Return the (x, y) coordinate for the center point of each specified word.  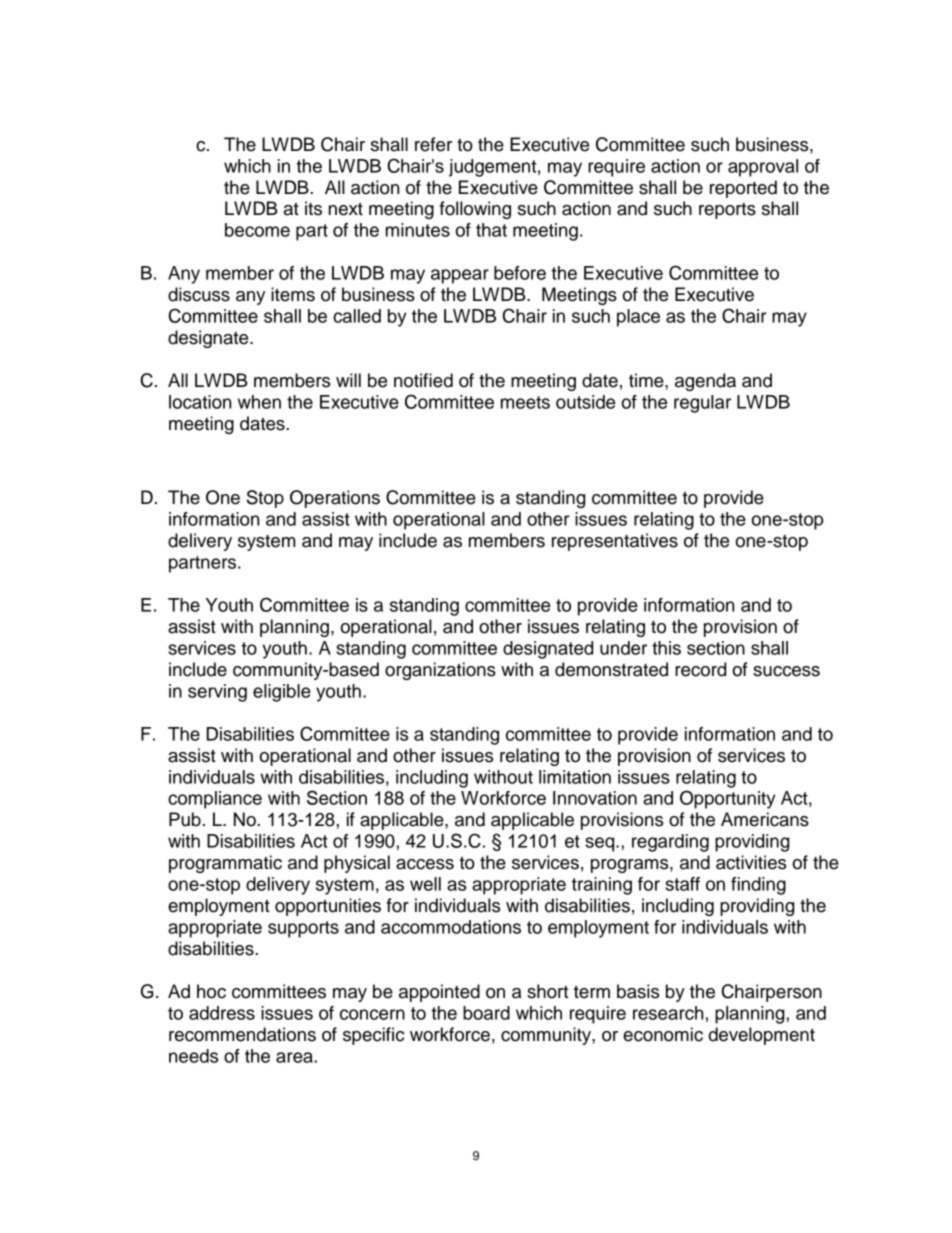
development (762, 1036)
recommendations (242, 1034)
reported (743, 189)
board (486, 1013)
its (313, 208)
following (475, 210)
